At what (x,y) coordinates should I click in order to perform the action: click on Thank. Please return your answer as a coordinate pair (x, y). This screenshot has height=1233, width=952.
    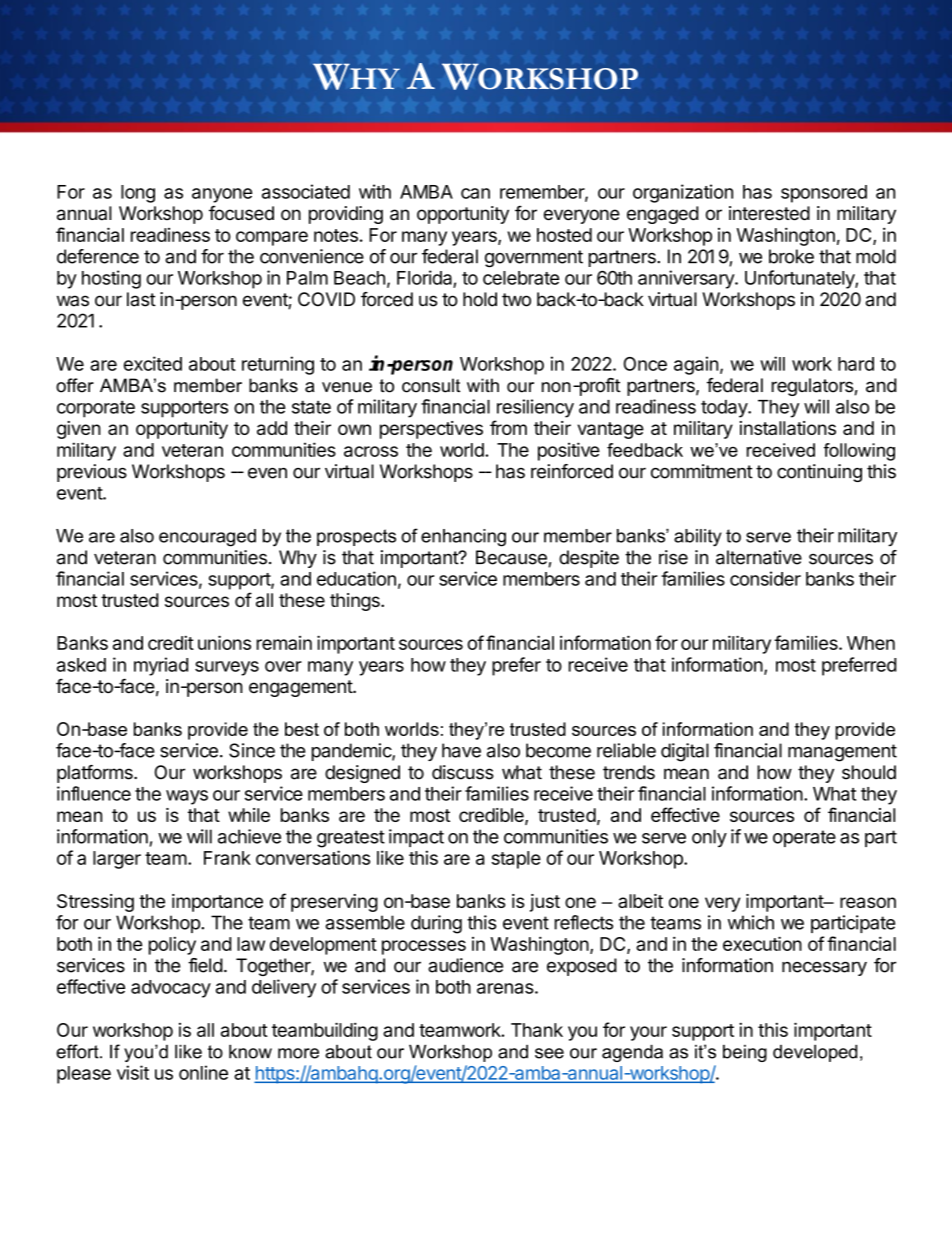
    Looking at the image, I should click on (537, 1030).
